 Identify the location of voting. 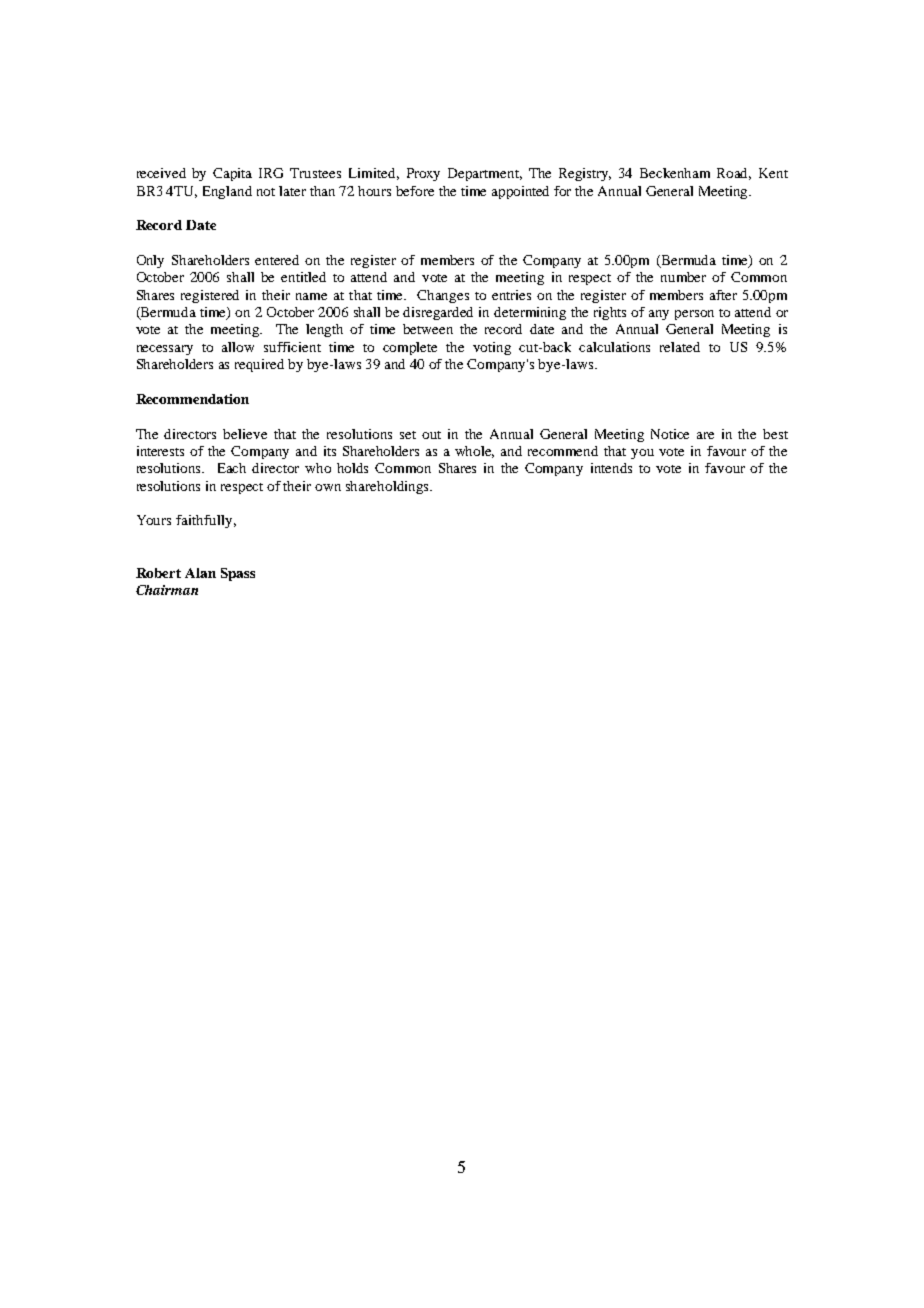
(492, 348).
